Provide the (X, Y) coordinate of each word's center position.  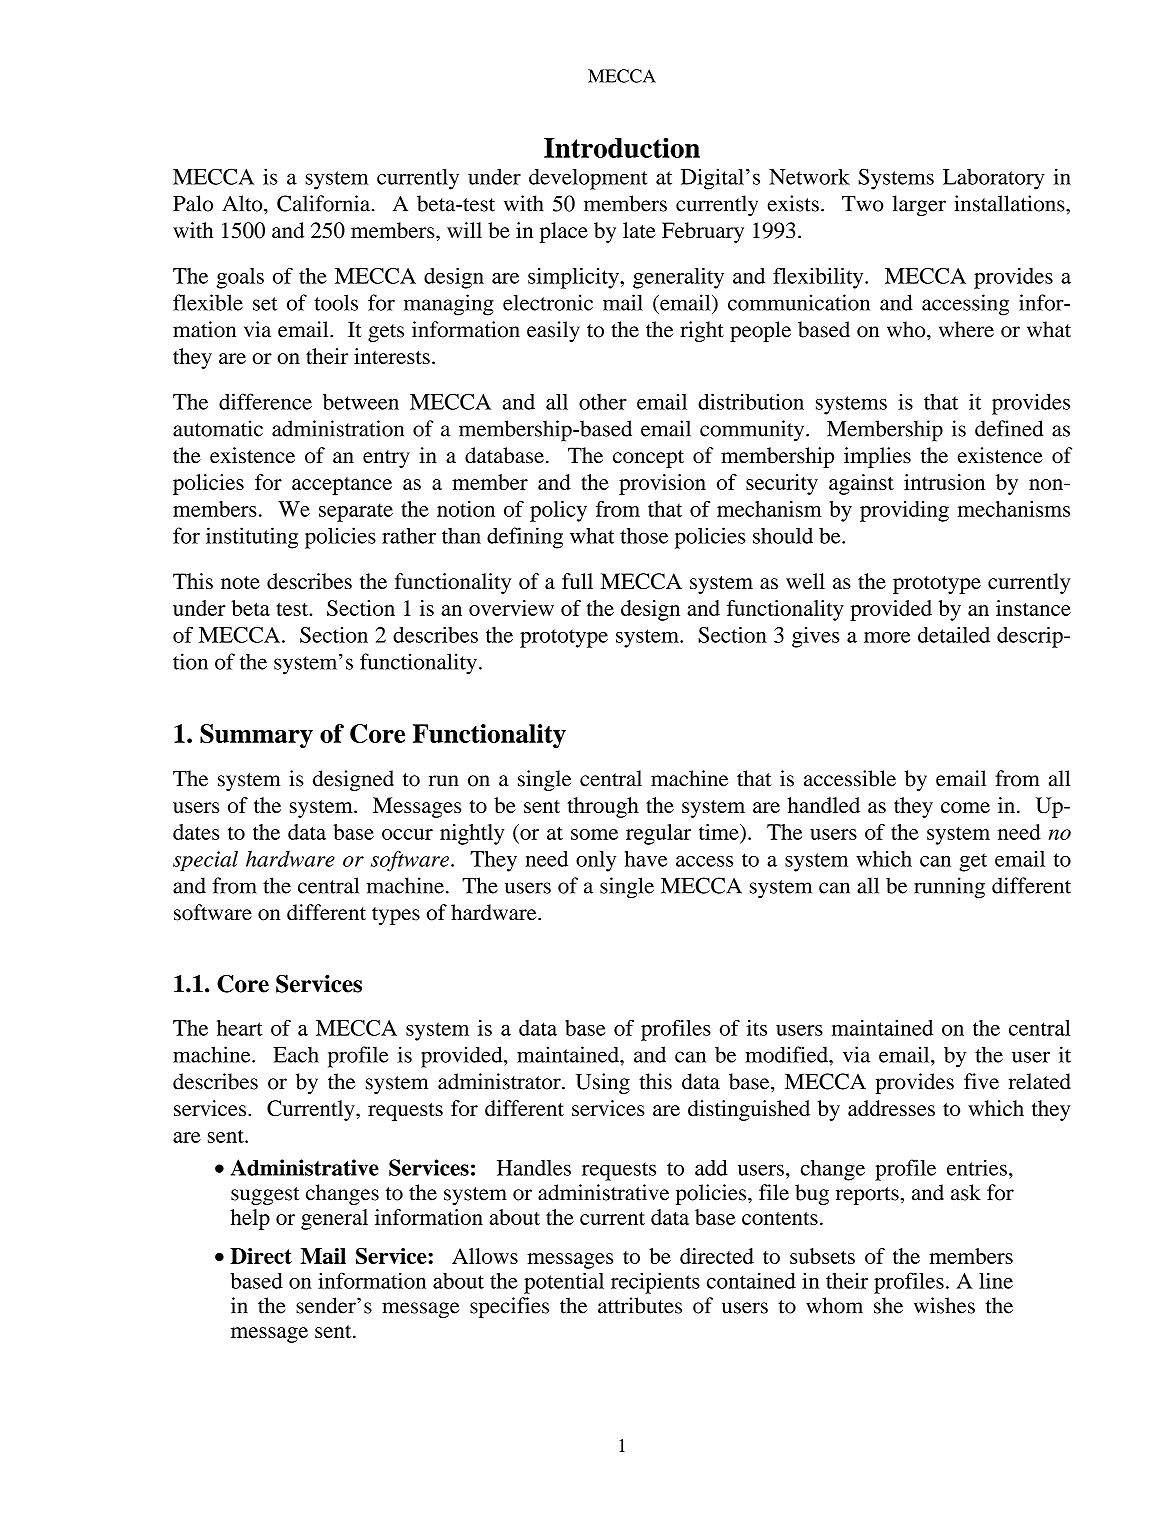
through (603, 807)
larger (919, 205)
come (965, 807)
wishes (944, 1305)
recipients (655, 1283)
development (588, 179)
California (325, 203)
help (250, 1219)
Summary (256, 736)
